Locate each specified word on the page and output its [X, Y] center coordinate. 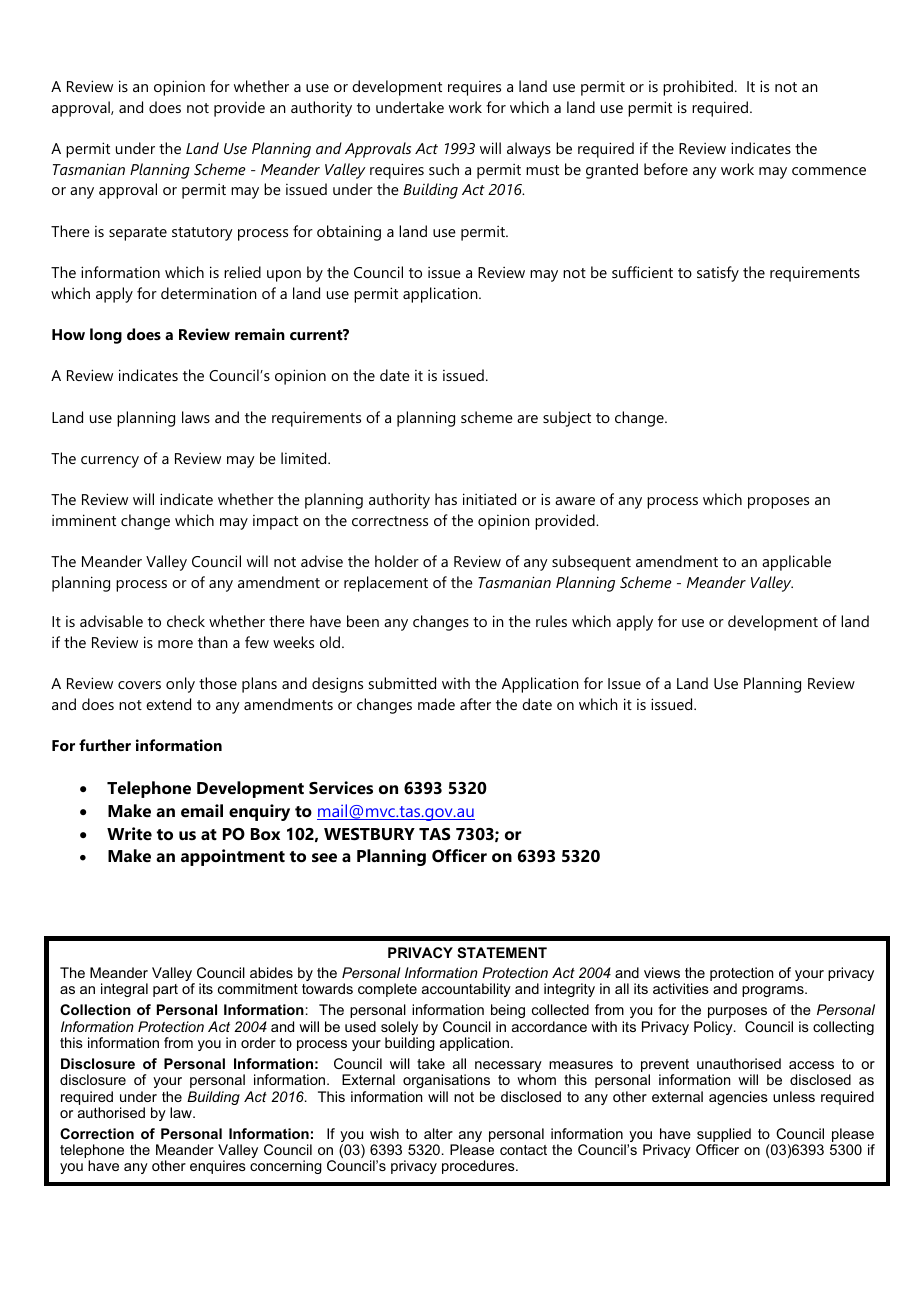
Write [129, 833]
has [446, 499]
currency [110, 462]
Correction [97, 1133]
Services [341, 787]
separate [138, 234]
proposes [778, 503]
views [662, 972]
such [444, 169]
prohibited [698, 88]
